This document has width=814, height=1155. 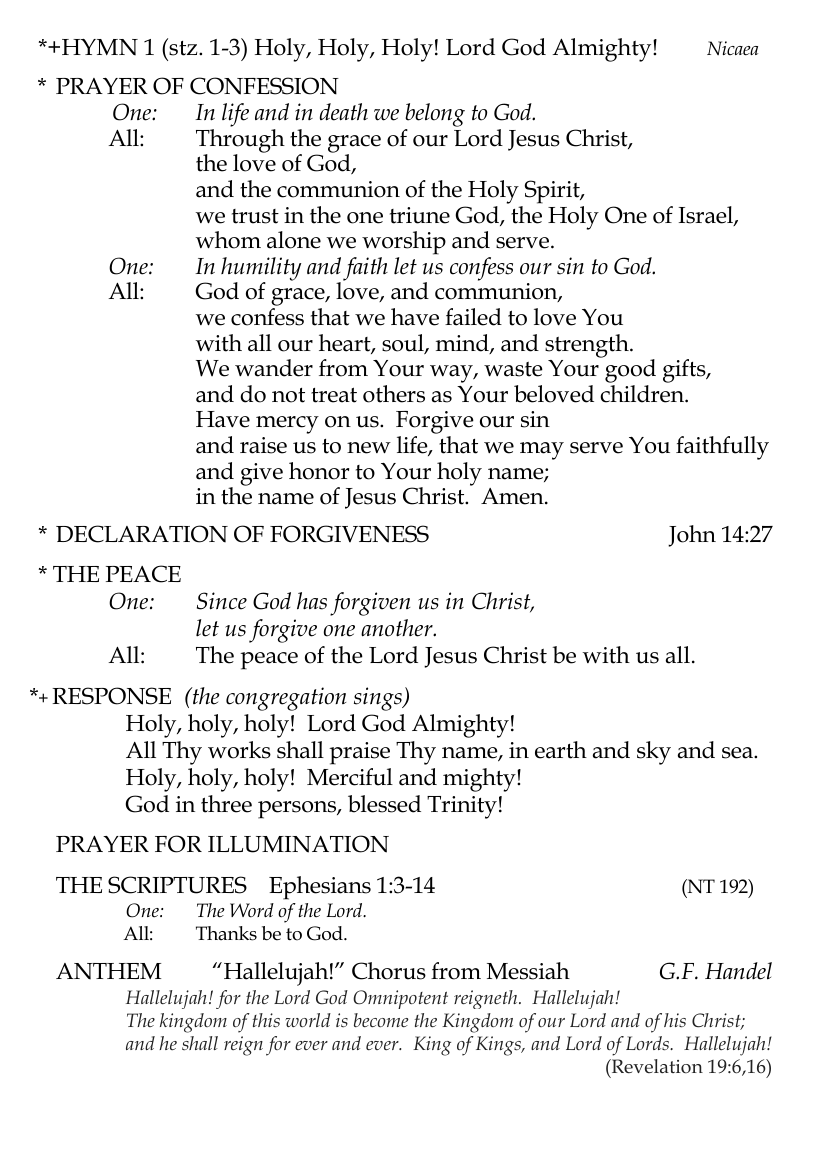 I want to click on gifts, so click(x=685, y=371).
